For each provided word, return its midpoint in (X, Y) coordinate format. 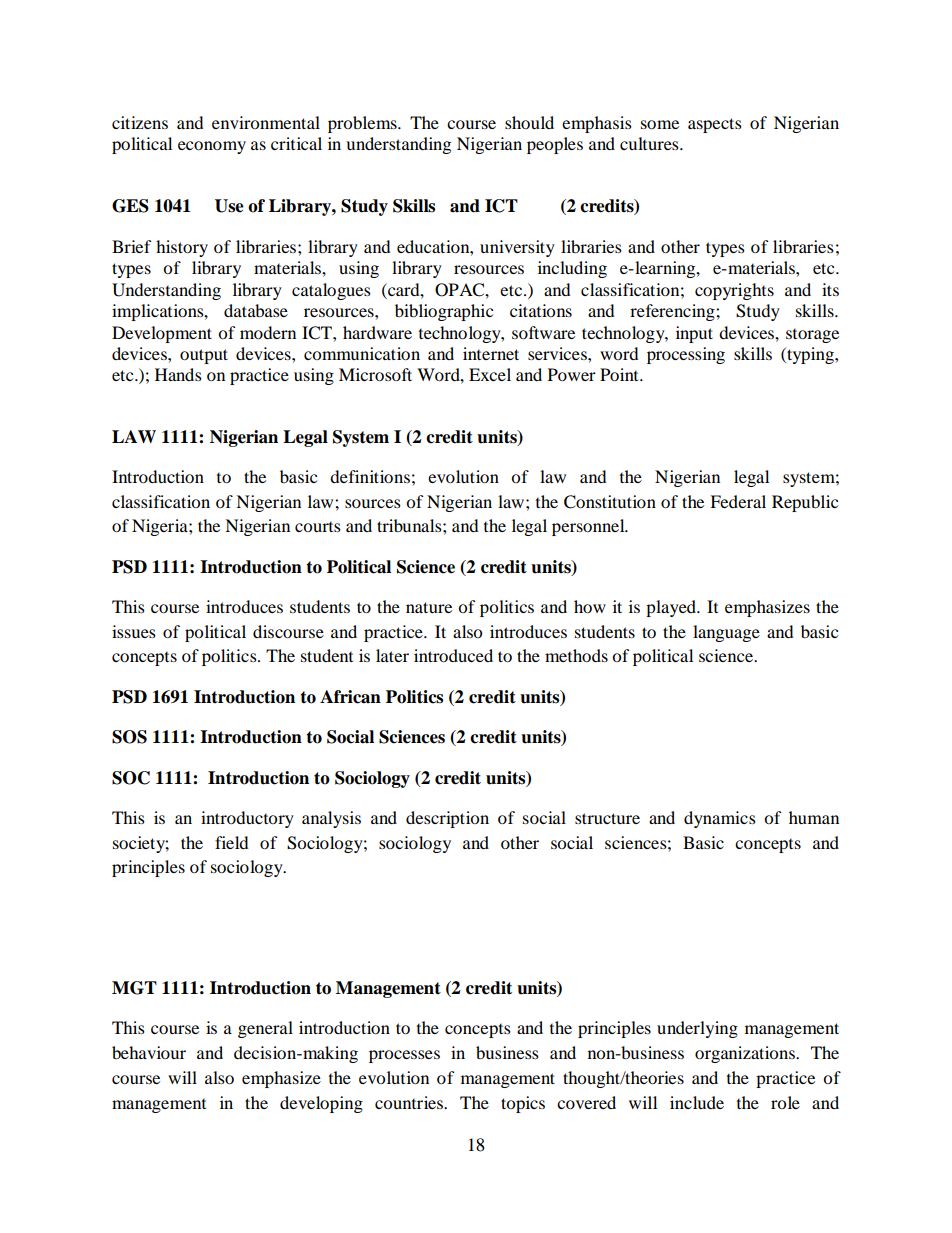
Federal (738, 501)
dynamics (720, 819)
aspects (715, 125)
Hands (178, 374)
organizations (746, 1054)
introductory (247, 819)
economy (212, 147)
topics (523, 1104)
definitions (370, 476)
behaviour (149, 1052)
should (529, 122)
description (447, 819)
